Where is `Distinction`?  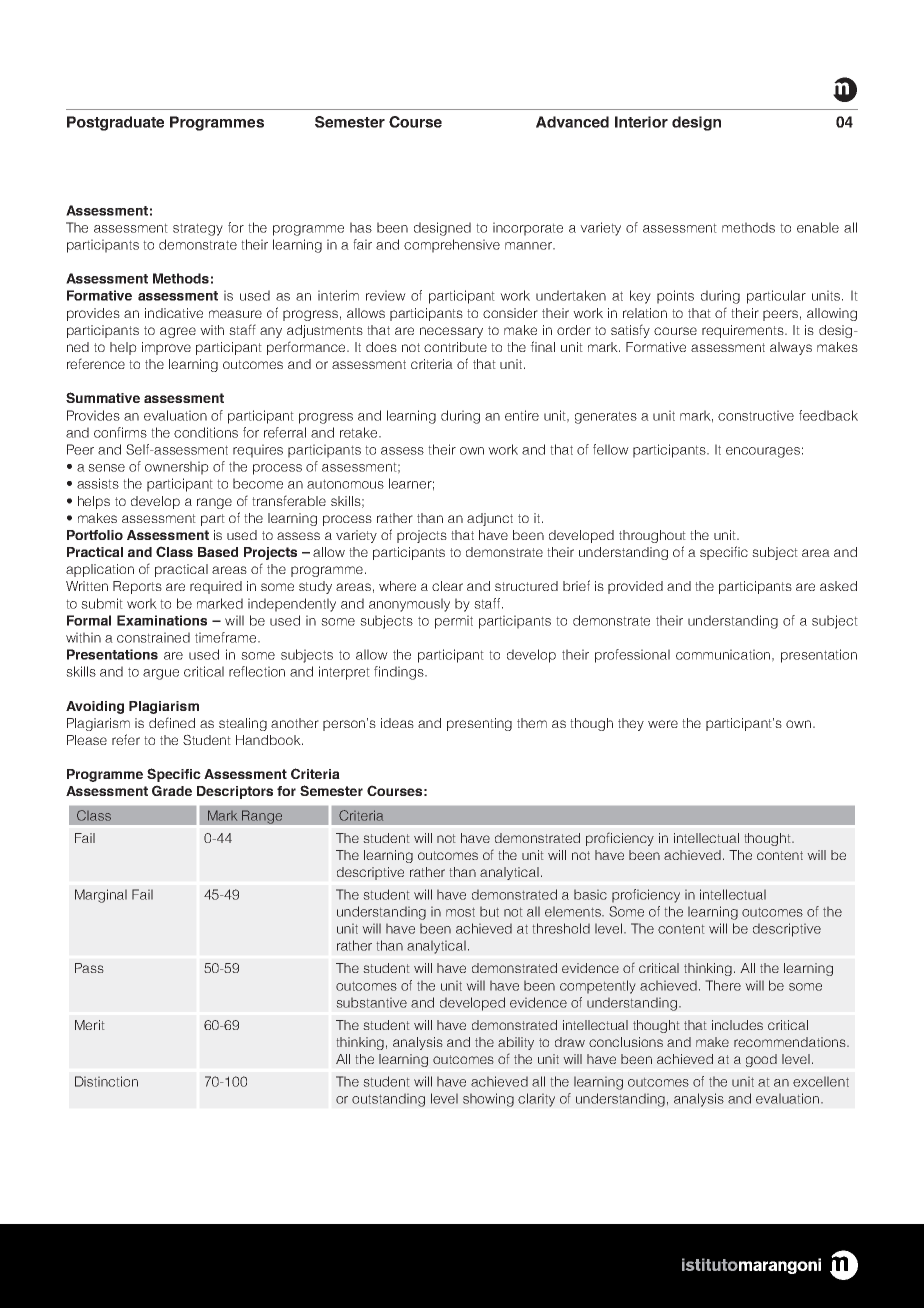 Distinction is located at coordinates (106, 1081).
